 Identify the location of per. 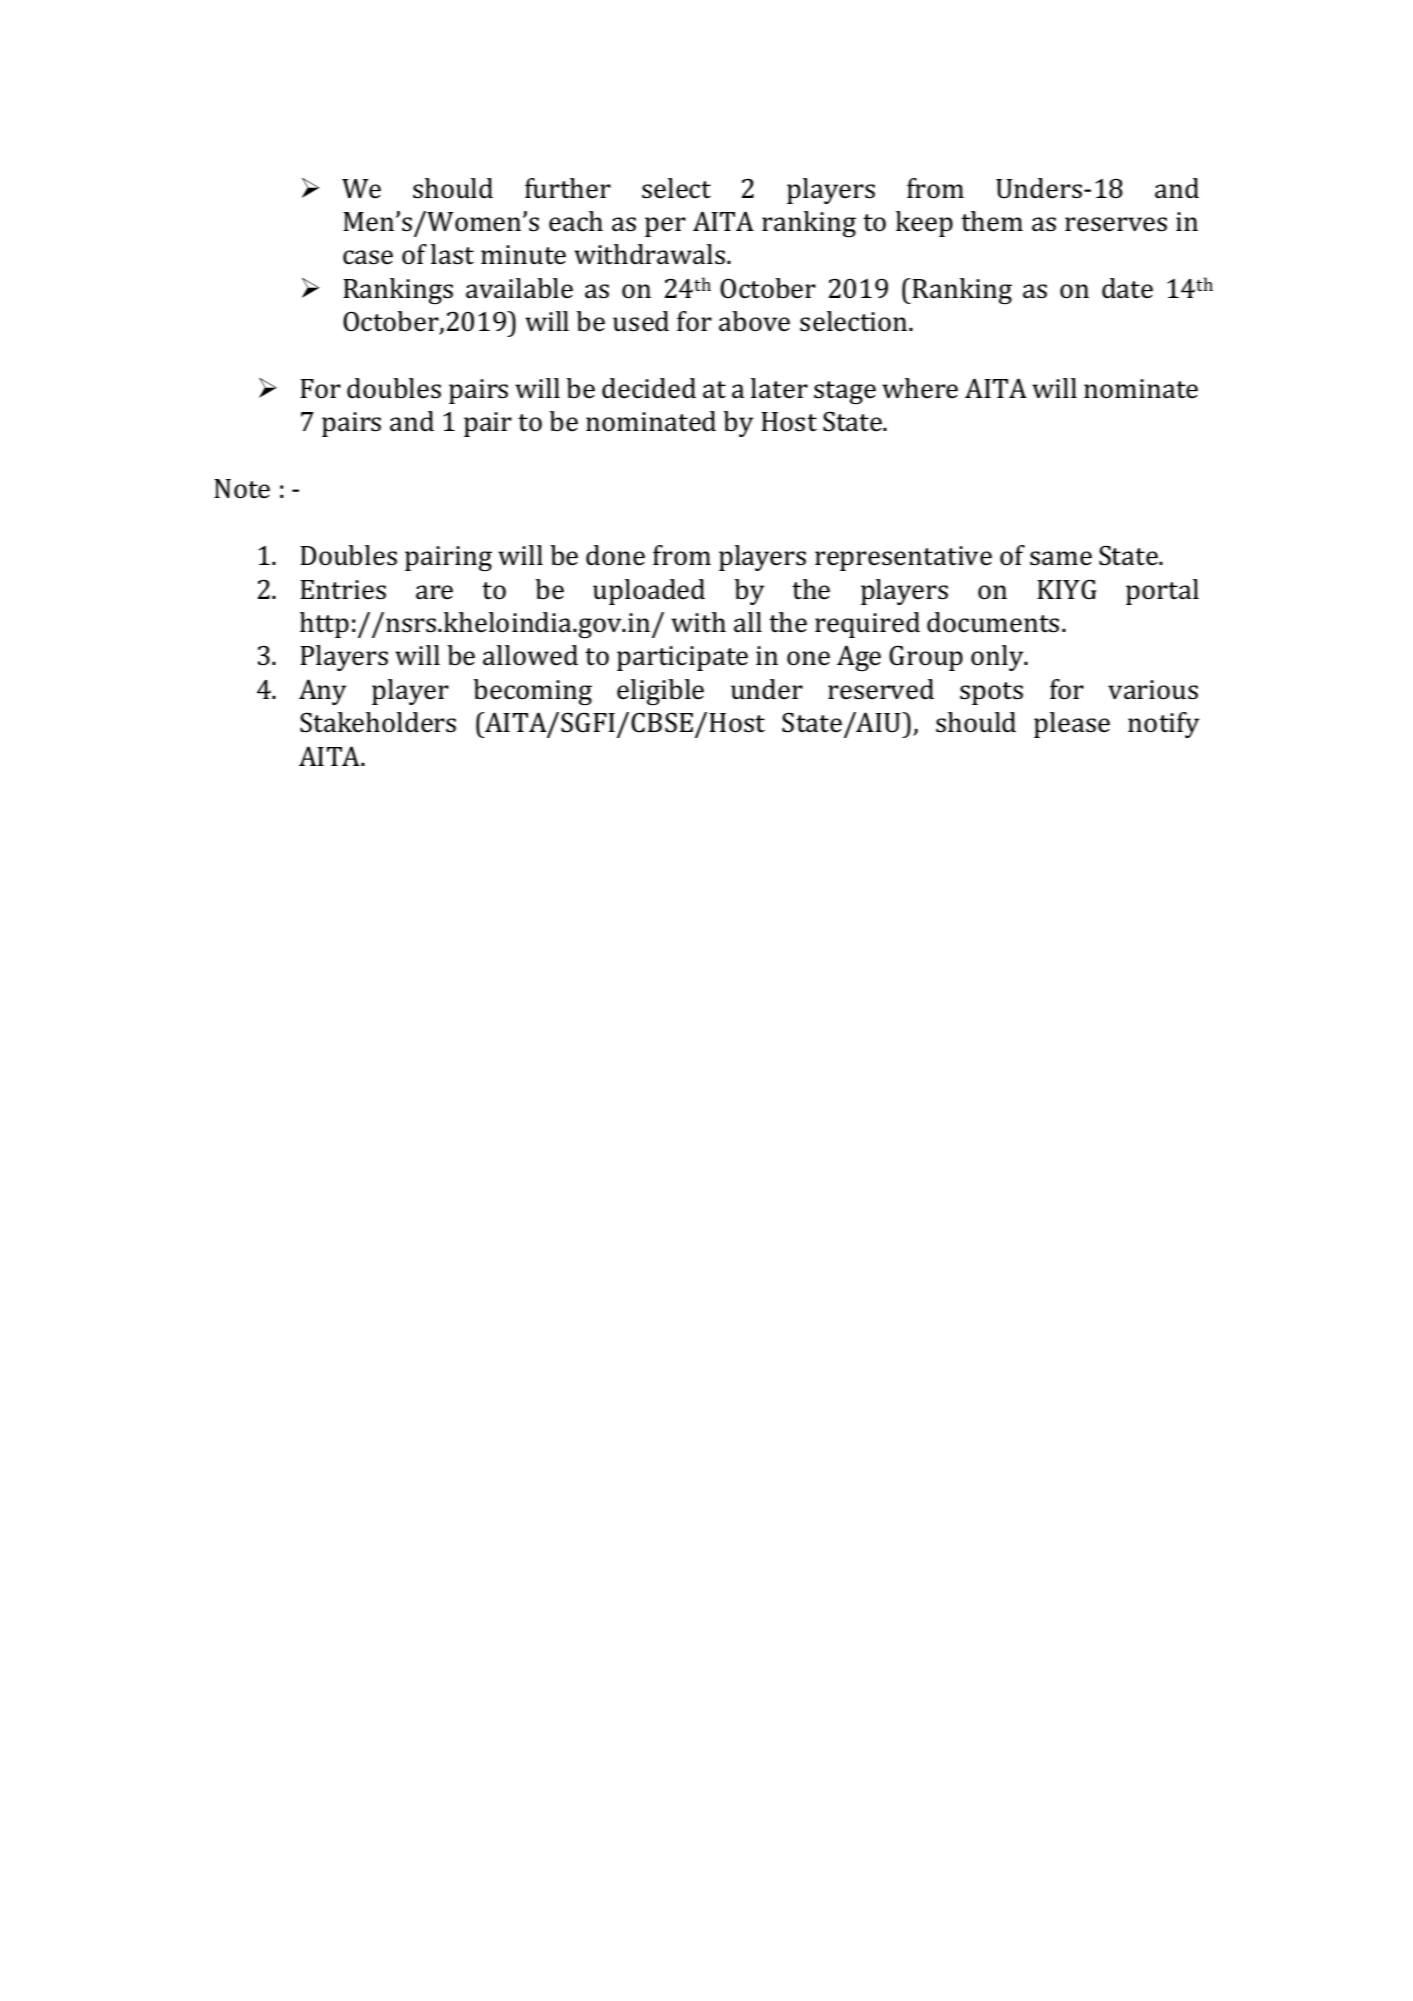
(665, 227).
